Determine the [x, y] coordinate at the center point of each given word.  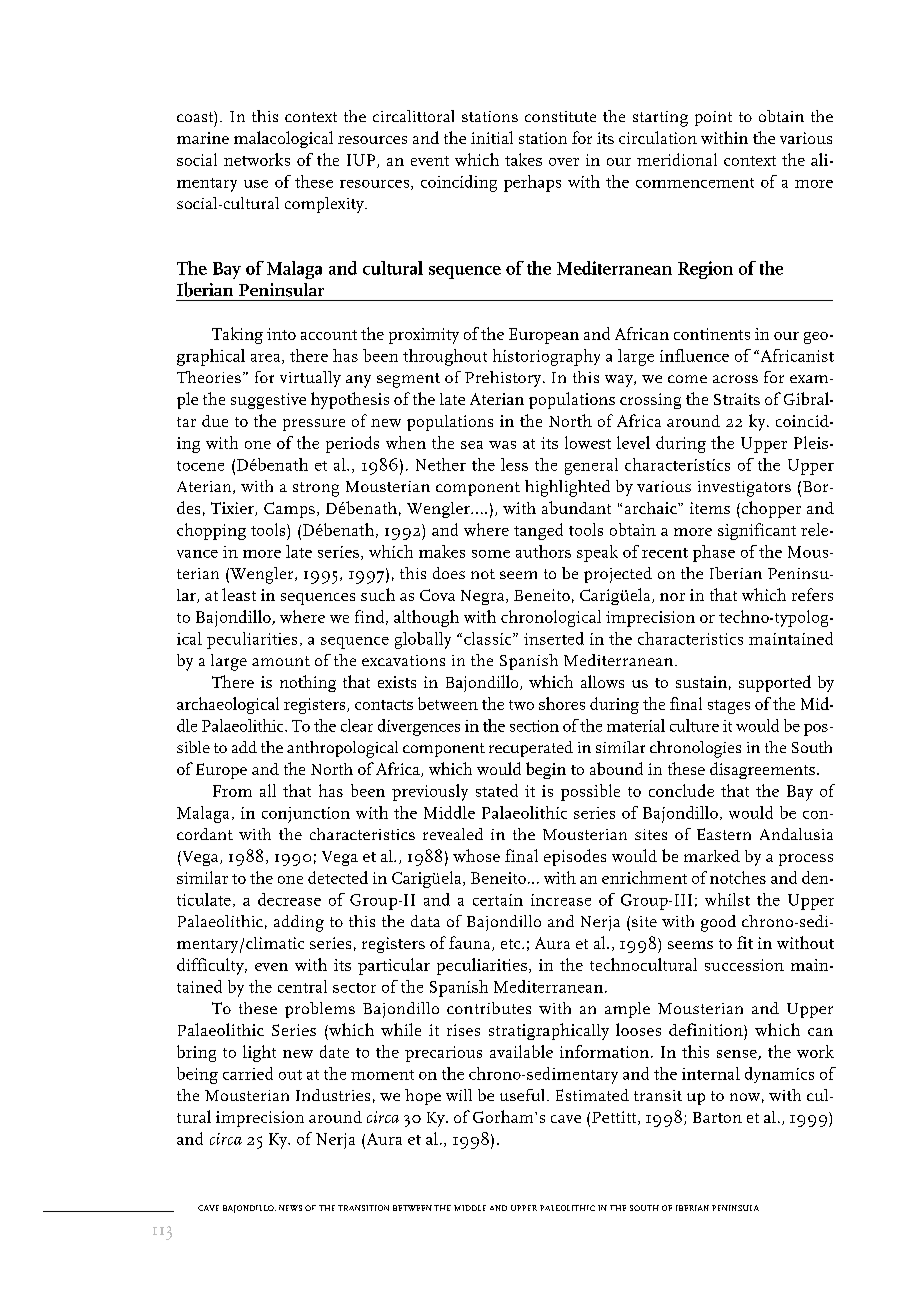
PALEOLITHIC [567, 1208]
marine [203, 138]
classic [489, 638]
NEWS [290, 1208]
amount [281, 661]
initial [492, 137]
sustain [701, 682]
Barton [717, 1117]
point [713, 118]
